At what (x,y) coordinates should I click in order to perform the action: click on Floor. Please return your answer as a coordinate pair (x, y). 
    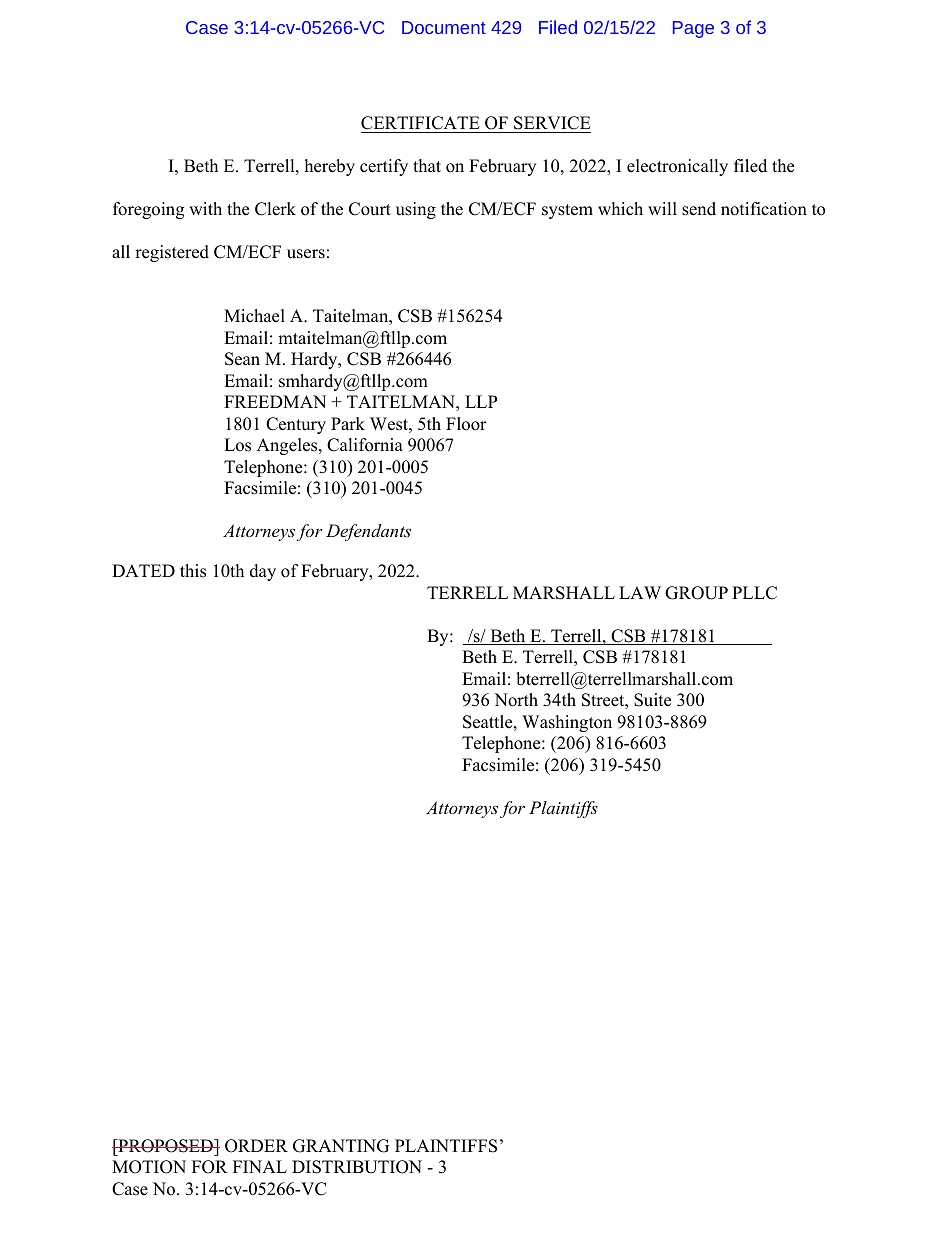
    Looking at the image, I should click on (466, 424).
